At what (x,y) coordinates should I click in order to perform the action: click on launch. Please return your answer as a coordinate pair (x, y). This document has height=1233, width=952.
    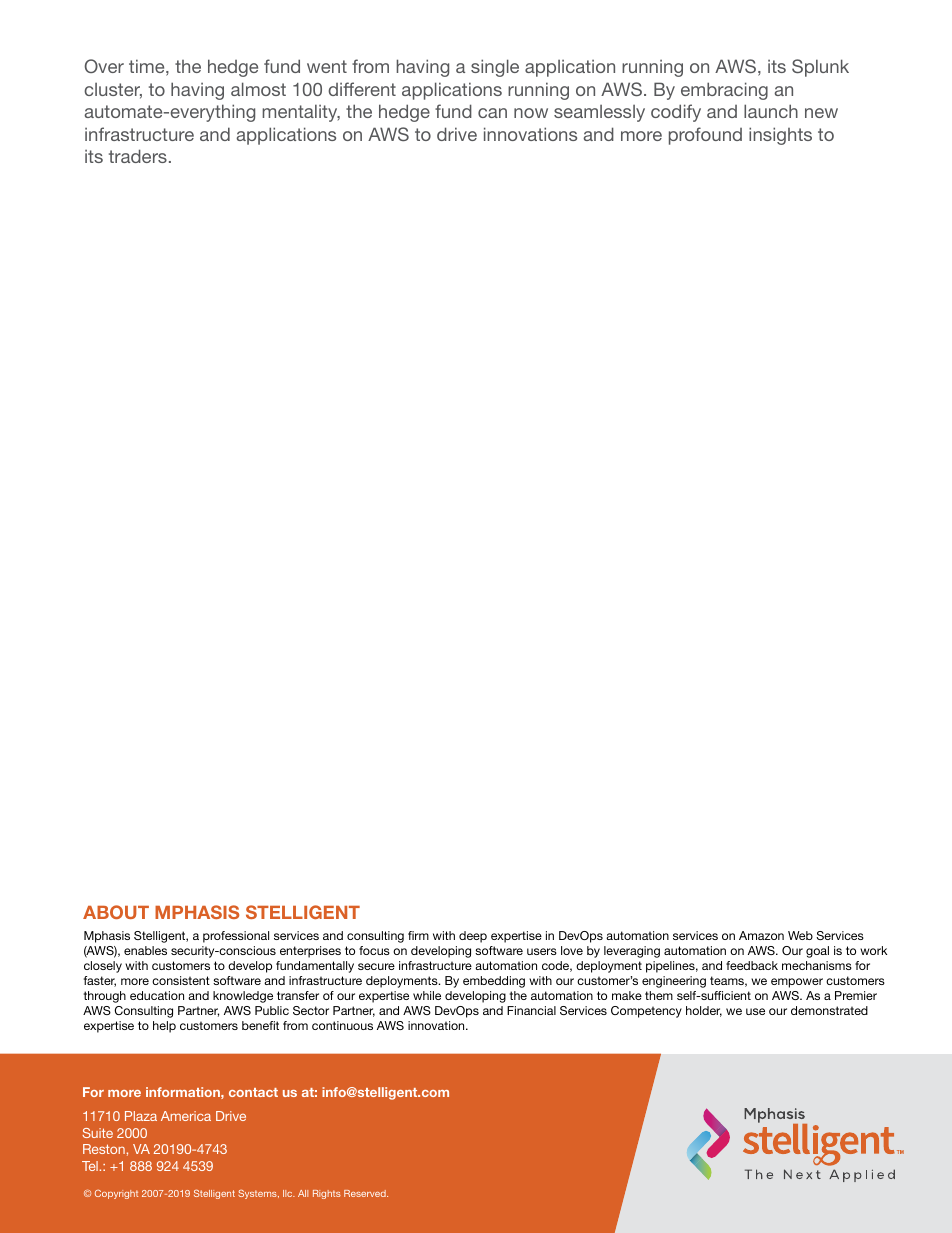
    Looking at the image, I should click on (771, 111).
